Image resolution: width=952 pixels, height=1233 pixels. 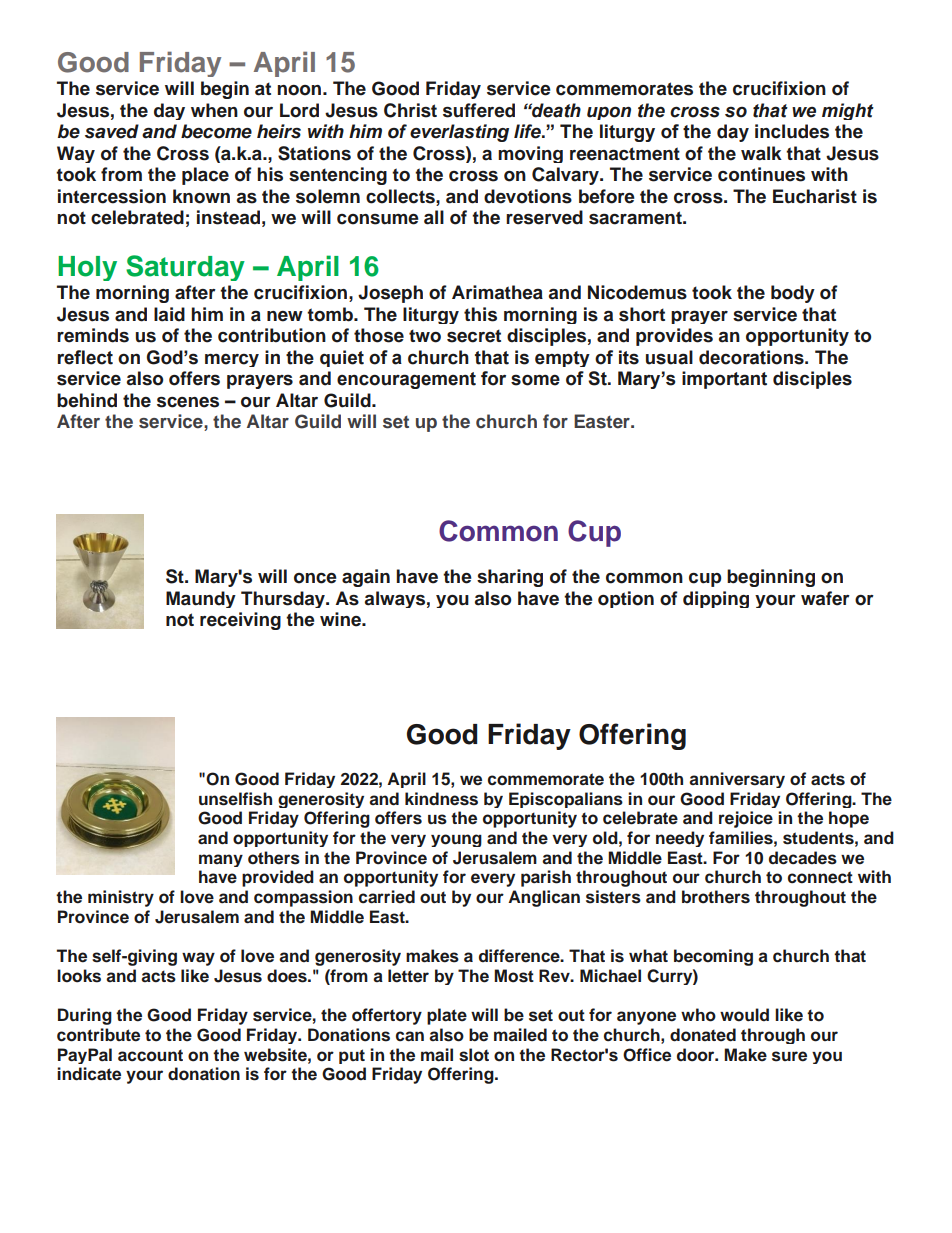 What do you see at coordinates (150, 1055) in the image?
I see `account` at bounding box center [150, 1055].
